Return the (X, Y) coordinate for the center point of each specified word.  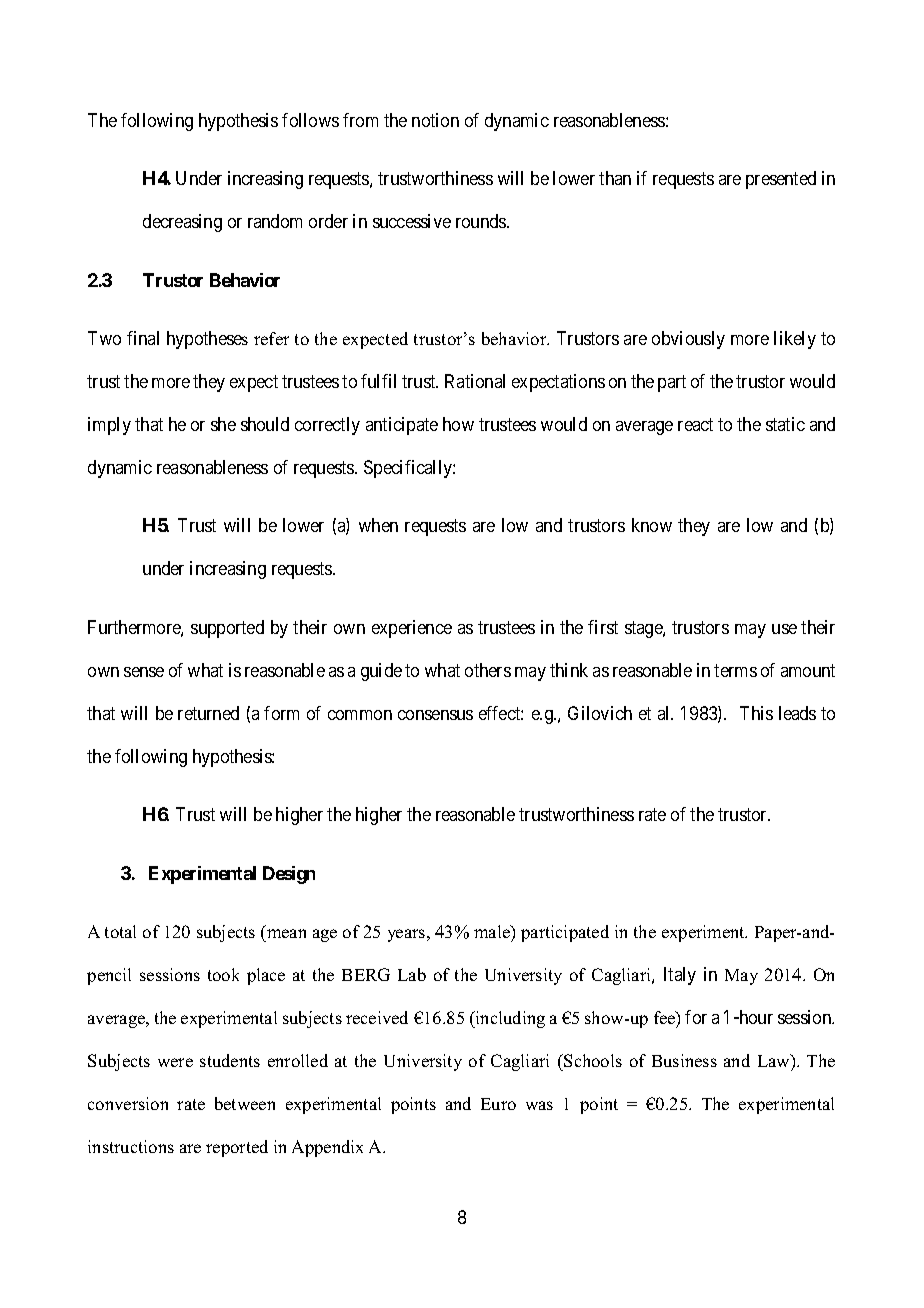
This (756, 713)
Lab (412, 974)
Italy (680, 976)
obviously (688, 340)
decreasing (182, 223)
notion (435, 120)
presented (781, 180)
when (378, 525)
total (120, 931)
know (652, 525)
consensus (435, 715)
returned (208, 713)
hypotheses (207, 340)
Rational (475, 381)
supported (227, 629)
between (245, 1103)
